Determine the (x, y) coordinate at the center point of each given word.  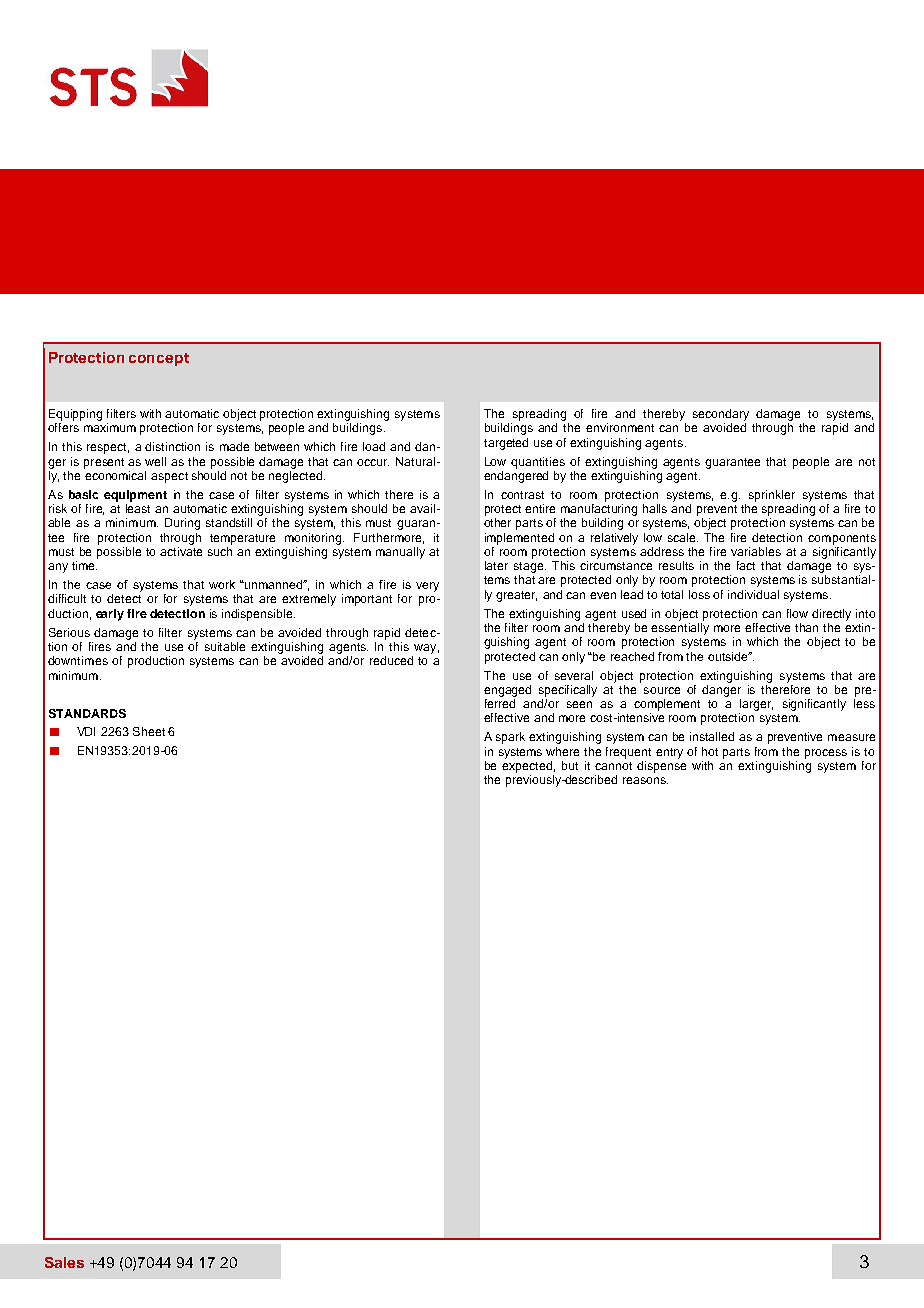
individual (753, 594)
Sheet (149, 731)
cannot (613, 766)
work (222, 584)
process (826, 754)
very (427, 587)
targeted (506, 444)
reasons (645, 780)
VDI (86, 731)
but (570, 765)
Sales (64, 1262)
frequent (628, 753)
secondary (721, 415)
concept (159, 359)
